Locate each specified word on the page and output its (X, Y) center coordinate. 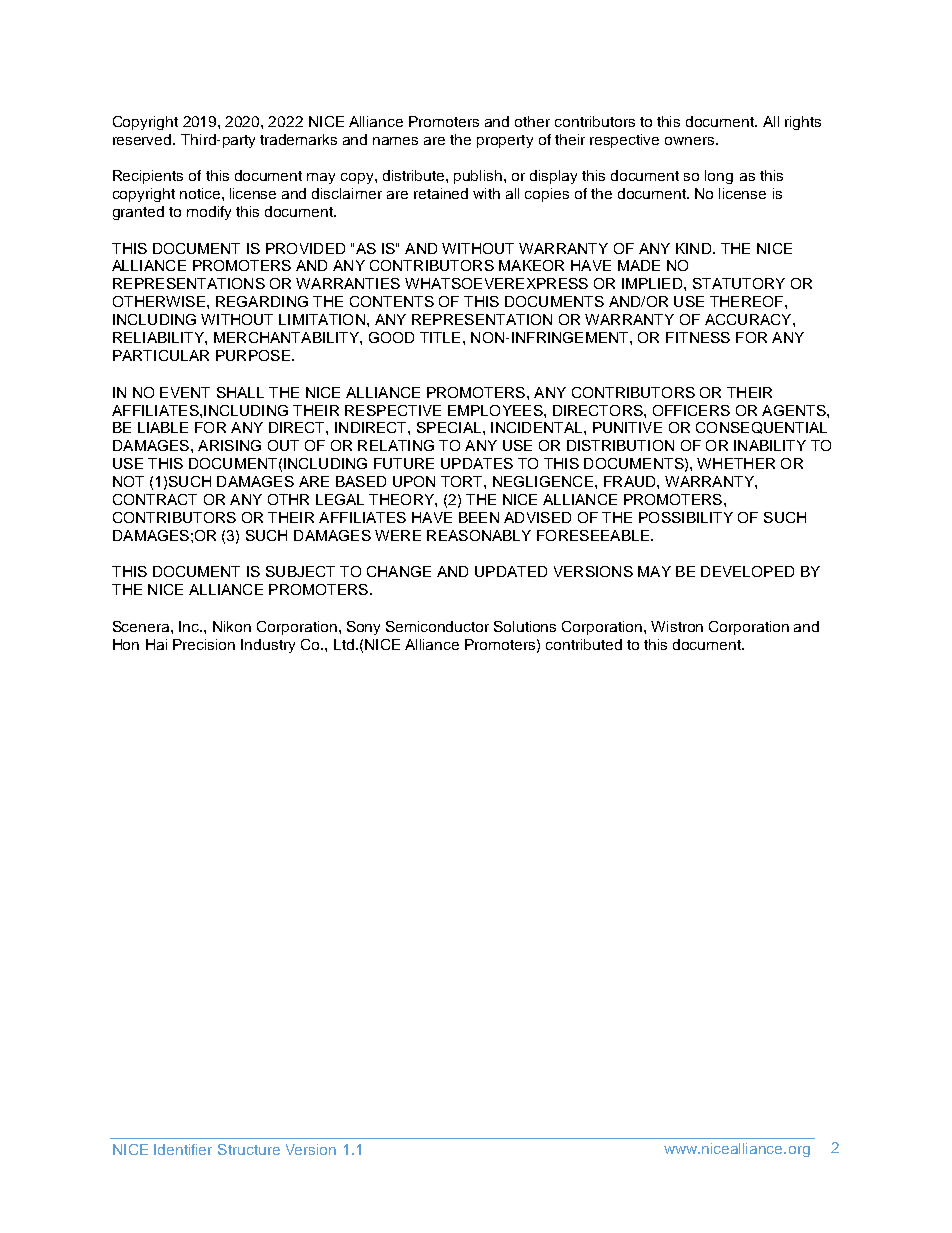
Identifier (183, 1149)
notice (201, 193)
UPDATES (477, 463)
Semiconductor (437, 626)
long (719, 177)
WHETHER (736, 463)
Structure (249, 1149)
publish (479, 177)
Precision (204, 644)
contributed (584, 644)
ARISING (229, 445)
